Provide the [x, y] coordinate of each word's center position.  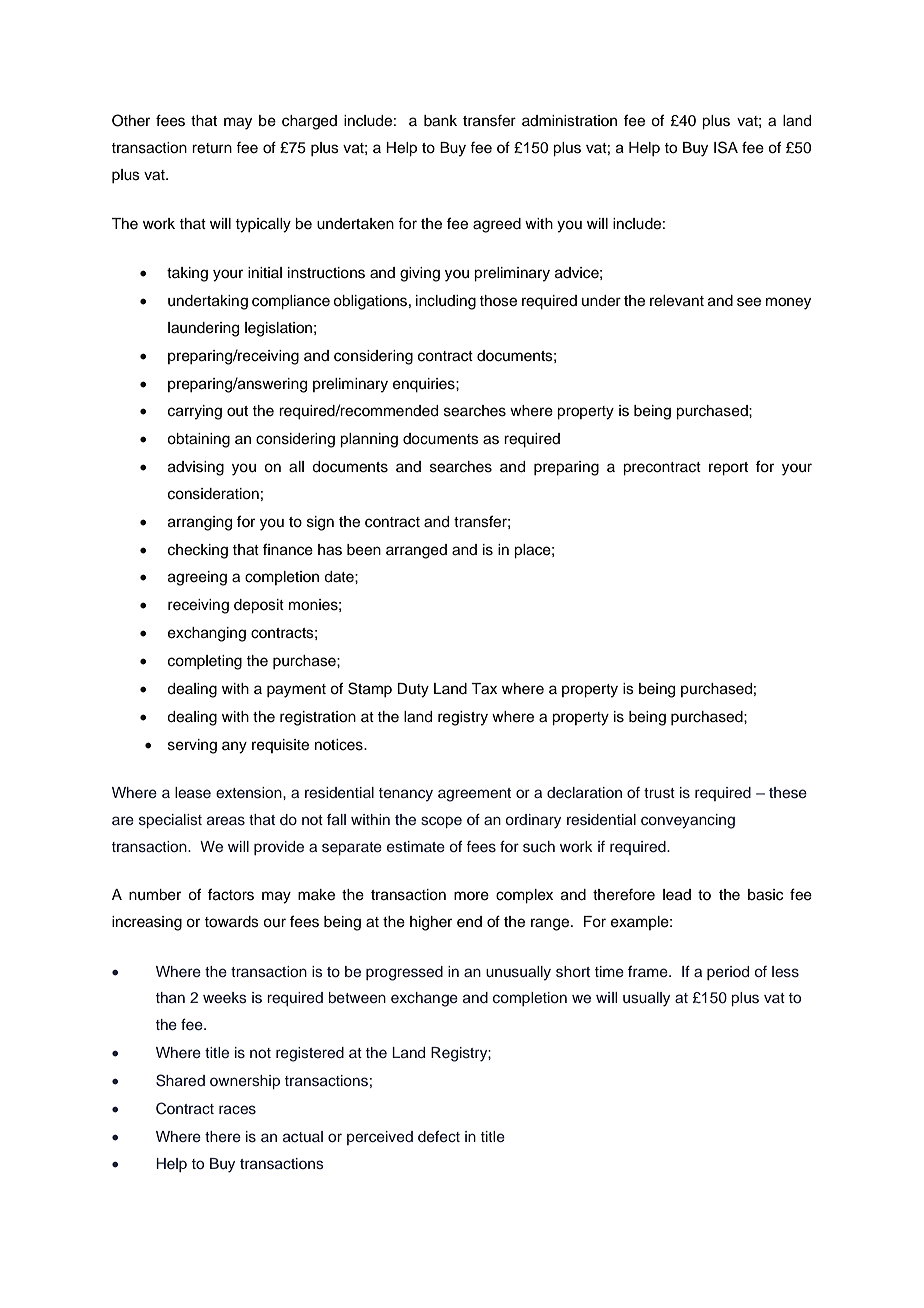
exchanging [207, 634]
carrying [195, 412]
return [212, 148]
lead [677, 895]
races [237, 1110]
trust [659, 793]
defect [439, 1136]
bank [440, 121]
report [728, 469]
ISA [726, 147]
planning [369, 440]
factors [231, 894]
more [471, 896]
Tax [484, 689]
